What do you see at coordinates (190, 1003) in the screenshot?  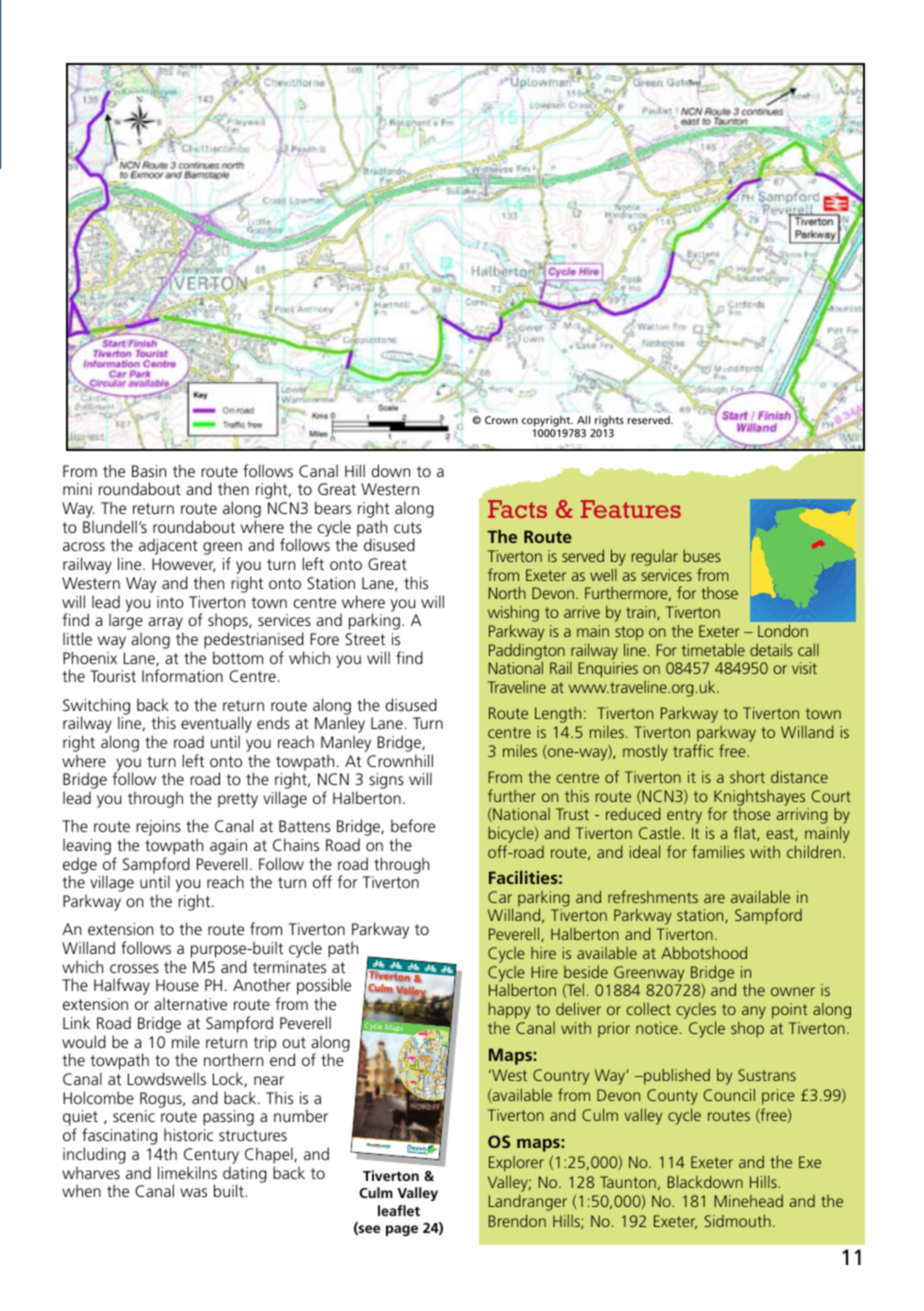 I see `alternative` at bounding box center [190, 1003].
